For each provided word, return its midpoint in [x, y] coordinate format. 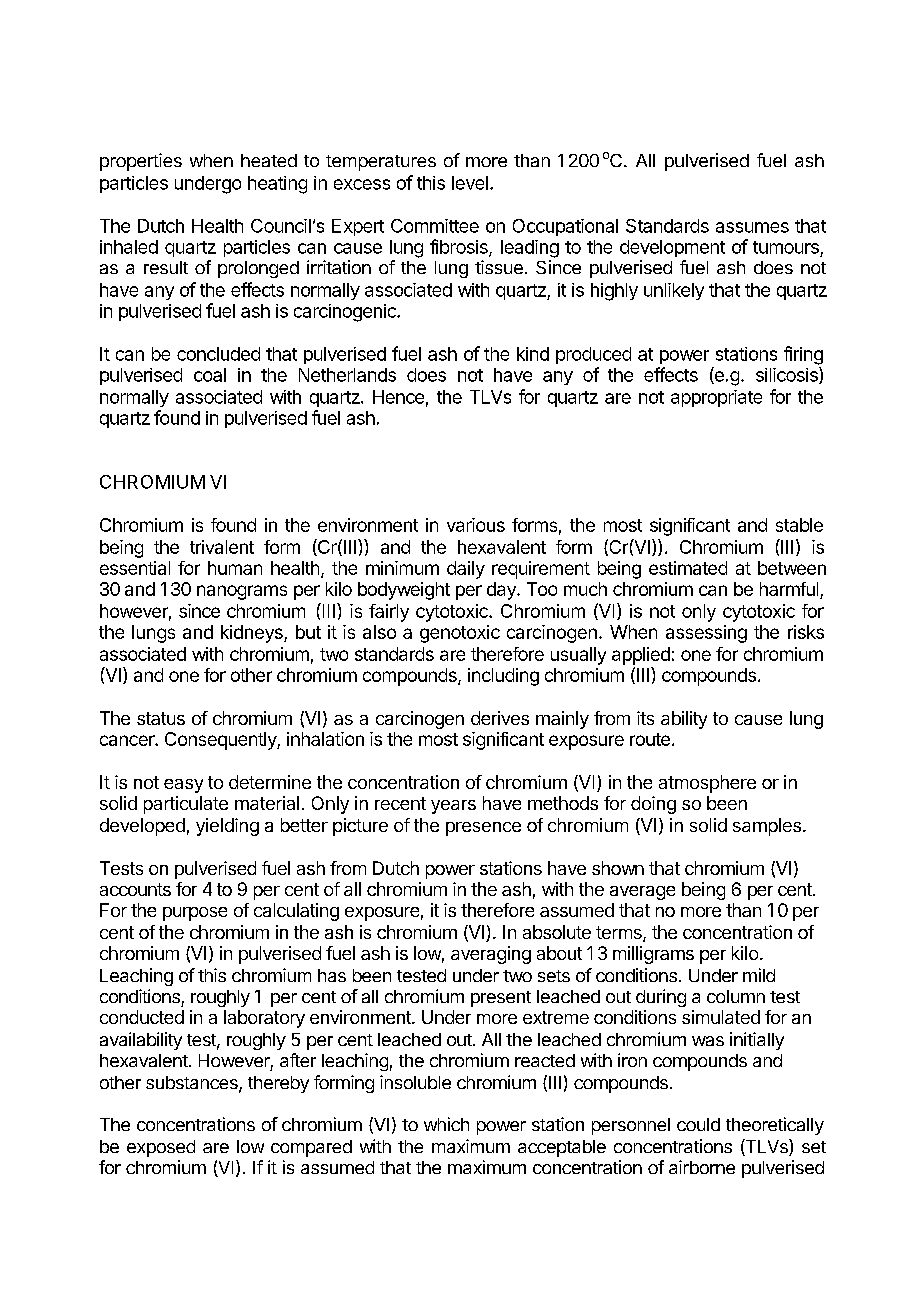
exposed [161, 1148]
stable [799, 525]
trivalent [222, 547]
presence [483, 829]
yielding [227, 827]
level [470, 183]
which [446, 1124]
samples [767, 827]
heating [277, 185]
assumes [752, 227]
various [476, 525]
